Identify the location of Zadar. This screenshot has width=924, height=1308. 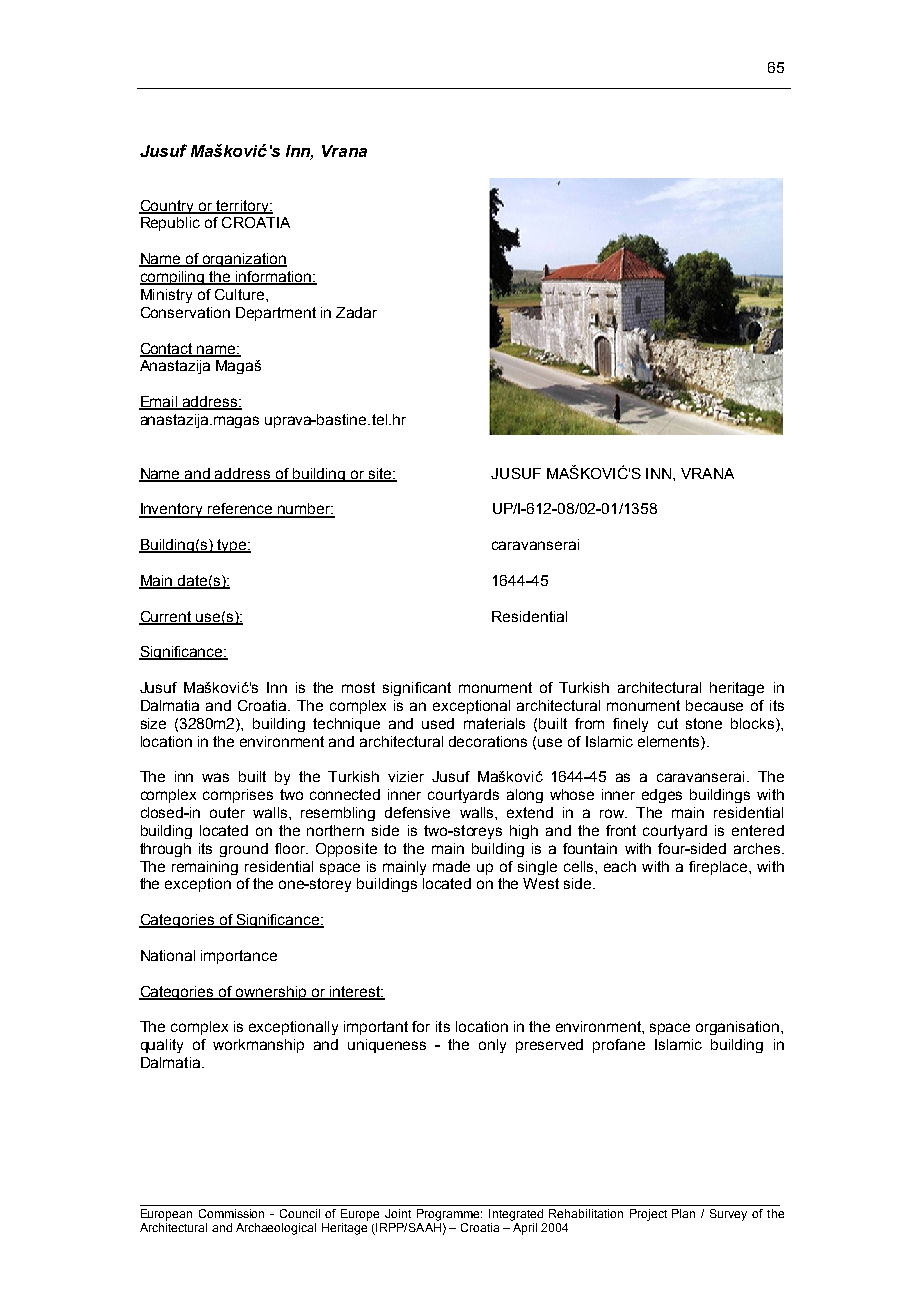
(356, 312).
